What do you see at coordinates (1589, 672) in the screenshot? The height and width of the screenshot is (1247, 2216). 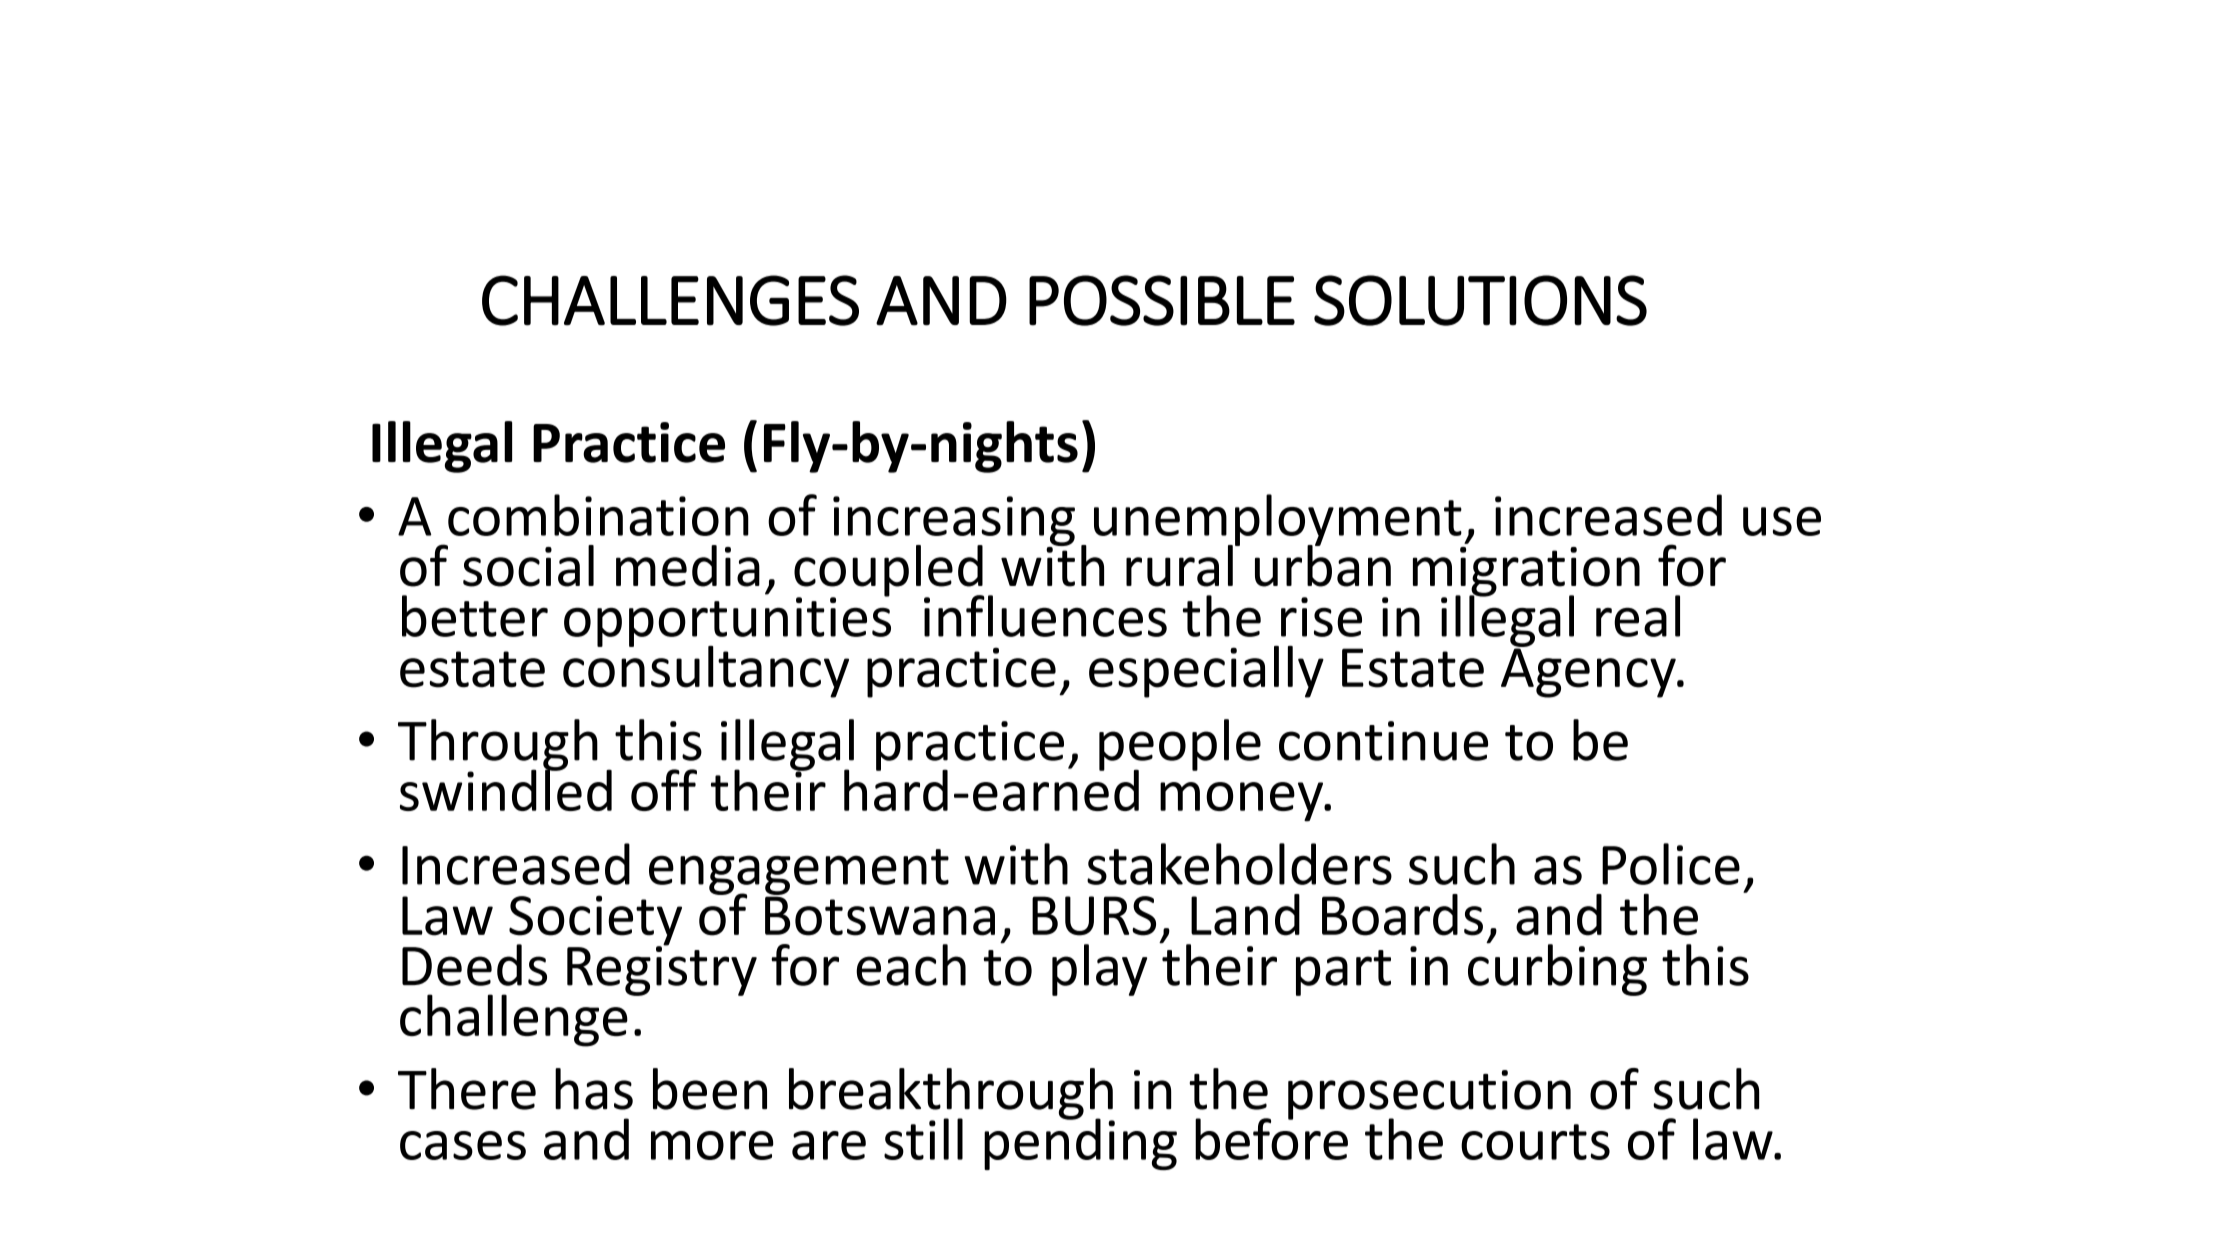 I see `Agency` at bounding box center [1589, 672].
